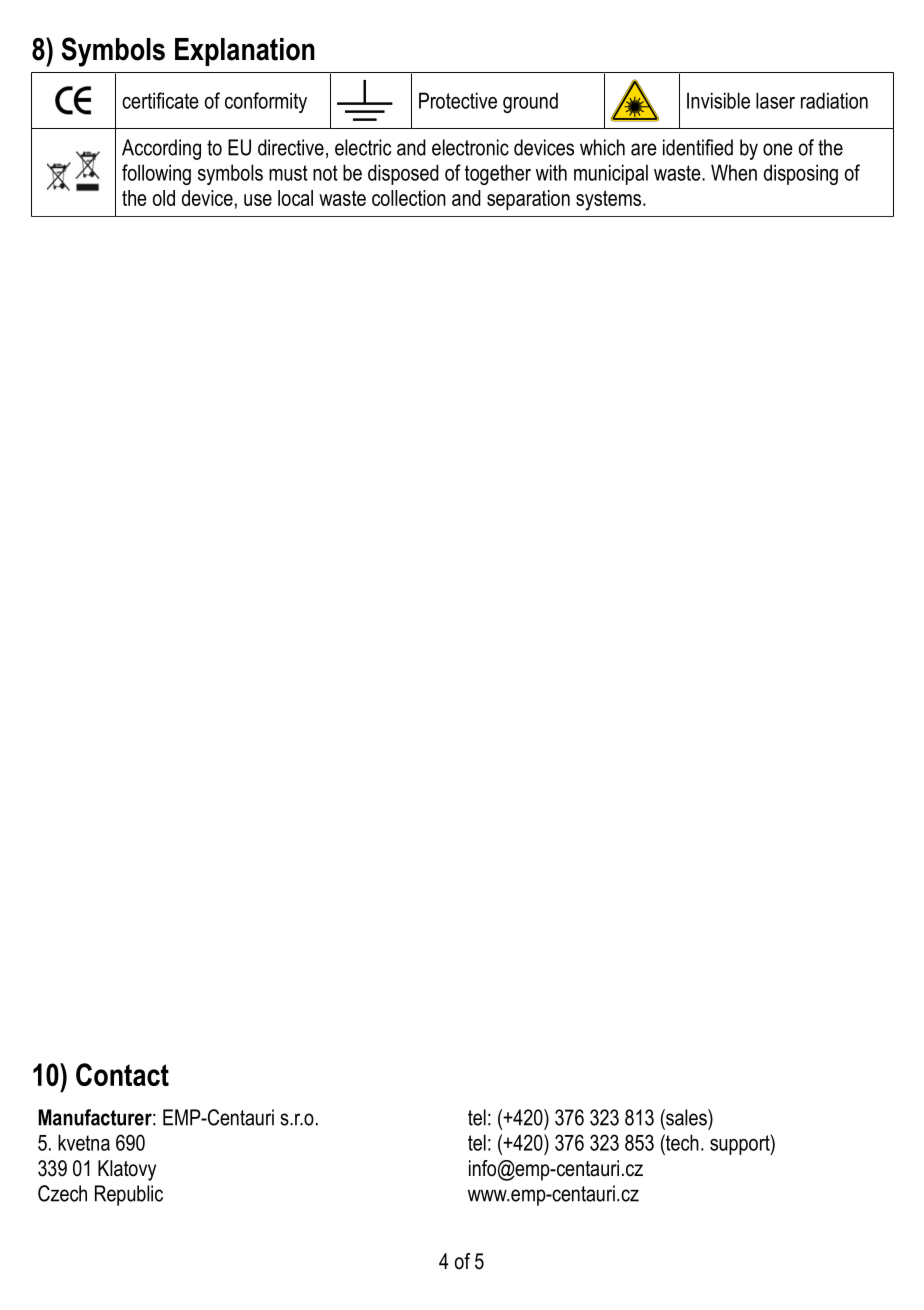 The image size is (924, 1310). I want to click on local, so click(295, 198).
